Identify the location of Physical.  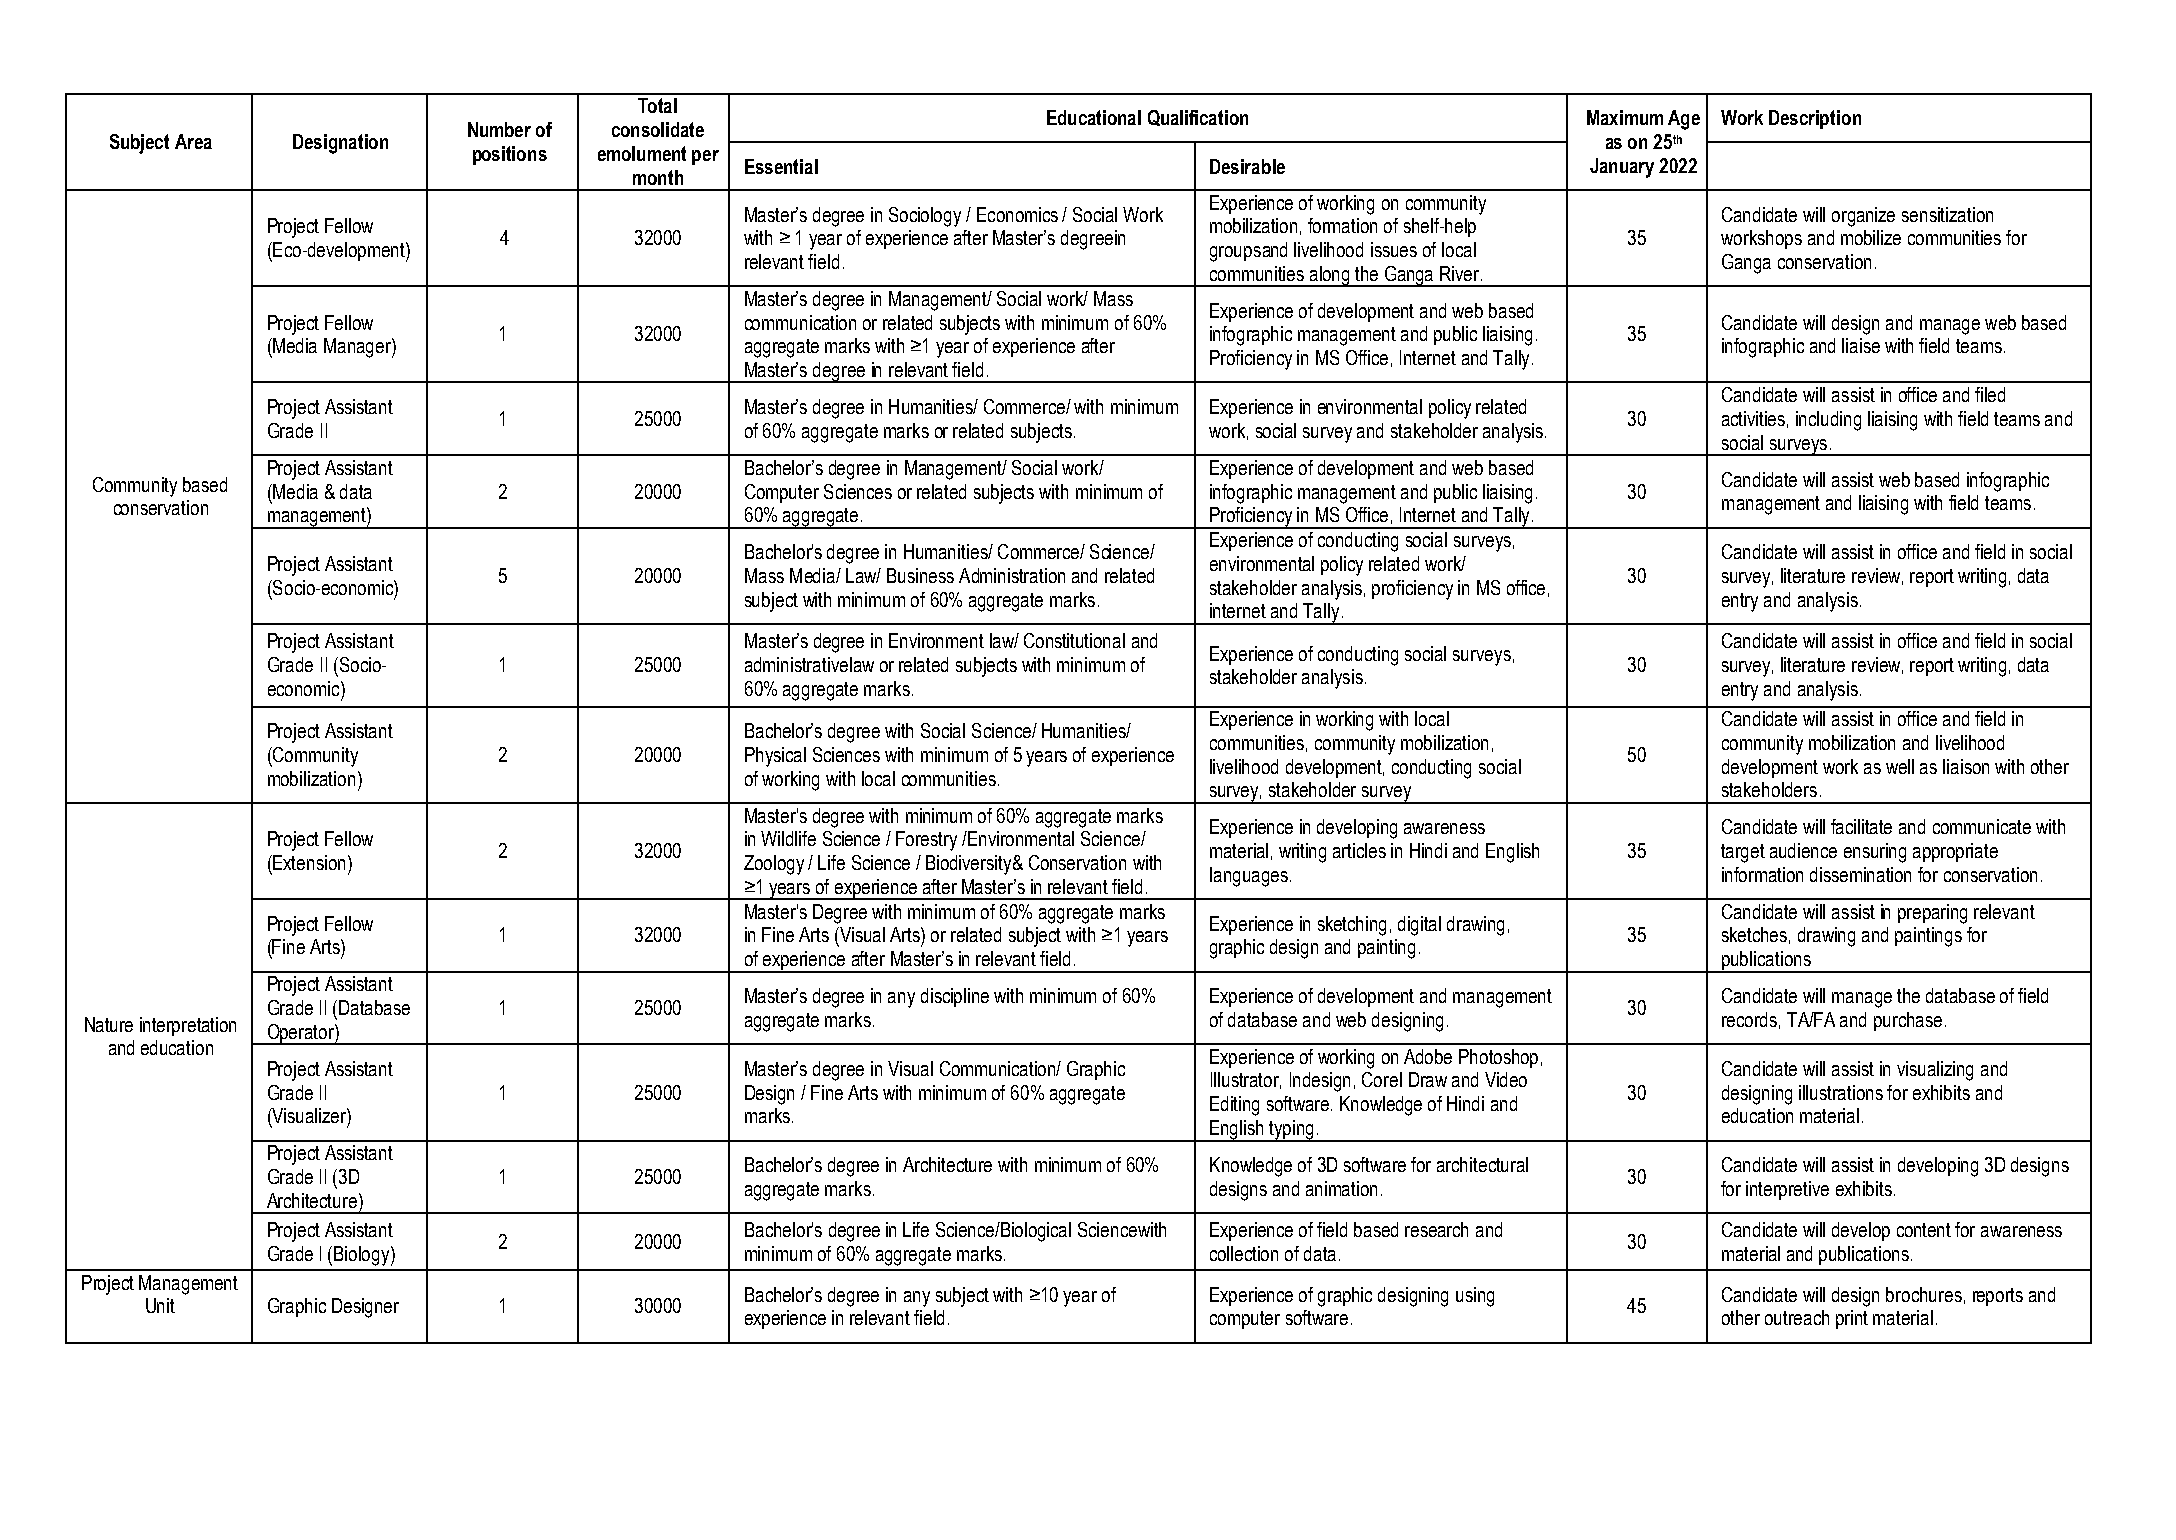
(775, 757).
